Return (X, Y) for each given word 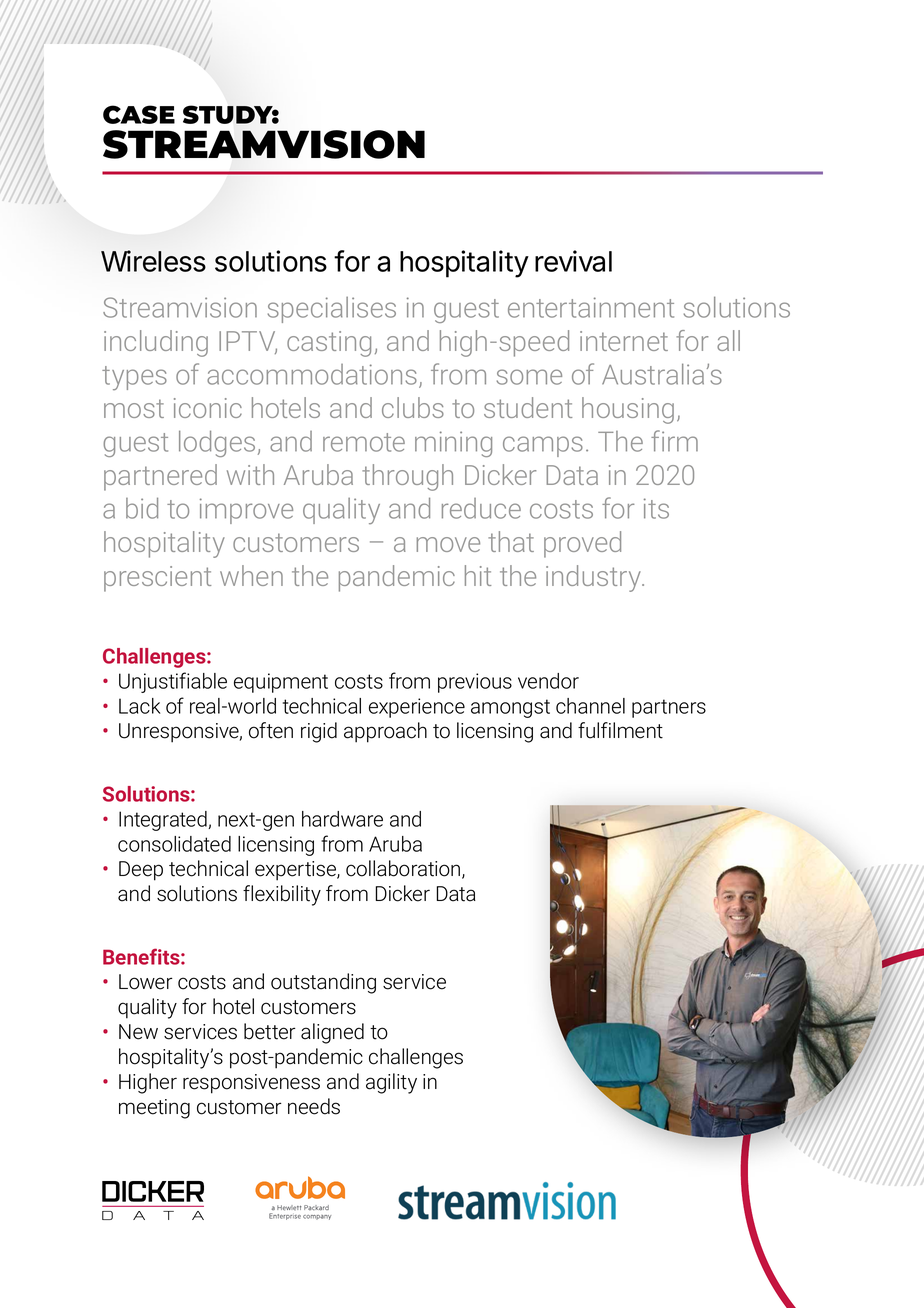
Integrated (164, 821)
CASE (139, 114)
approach (385, 732)
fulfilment (620, 730)
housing (628, 410)
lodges (217, 443)
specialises (332, 310)
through (407, 477)
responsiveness (251, 1084)
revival (573, 261)
